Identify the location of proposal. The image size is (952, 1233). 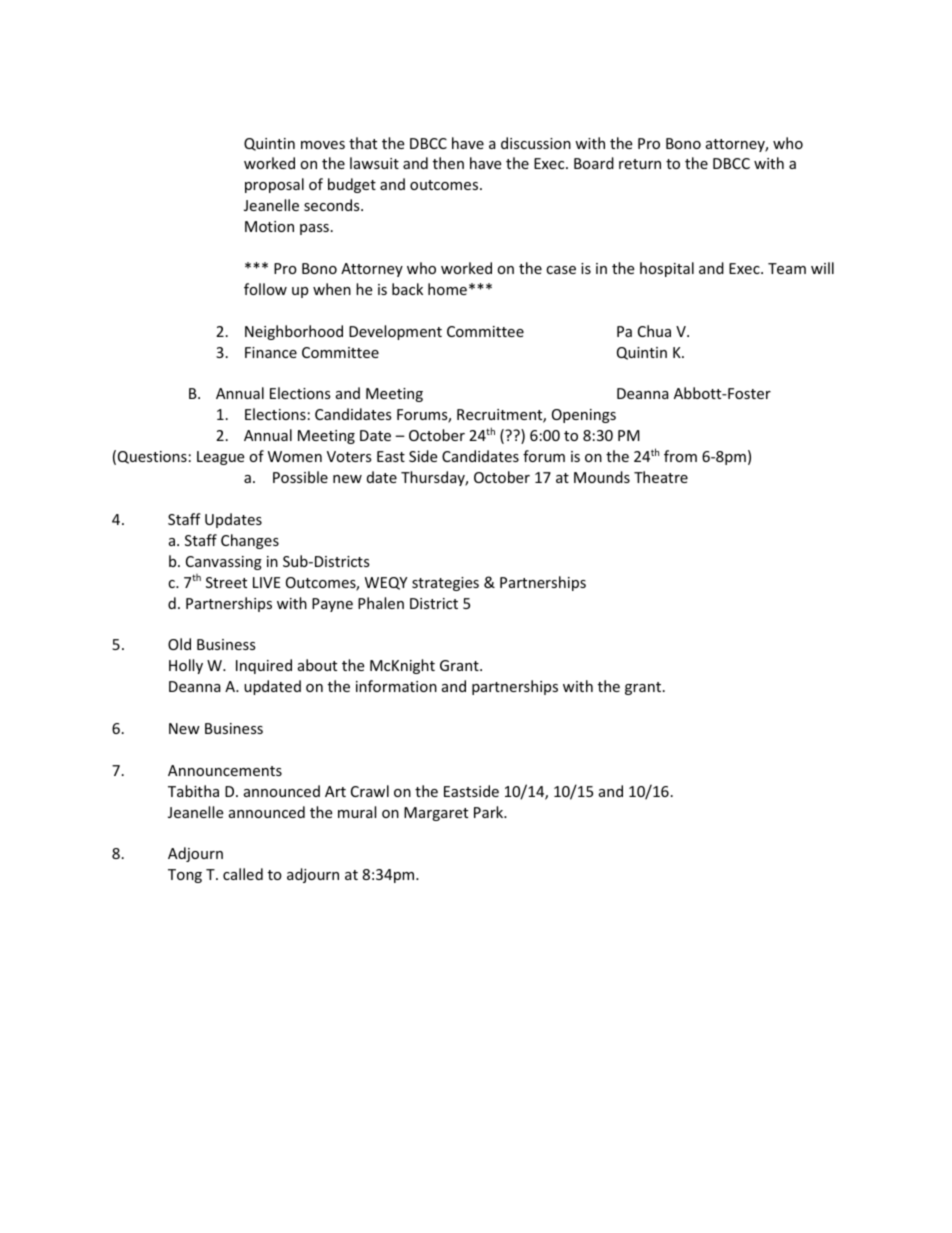
(274, 185).
